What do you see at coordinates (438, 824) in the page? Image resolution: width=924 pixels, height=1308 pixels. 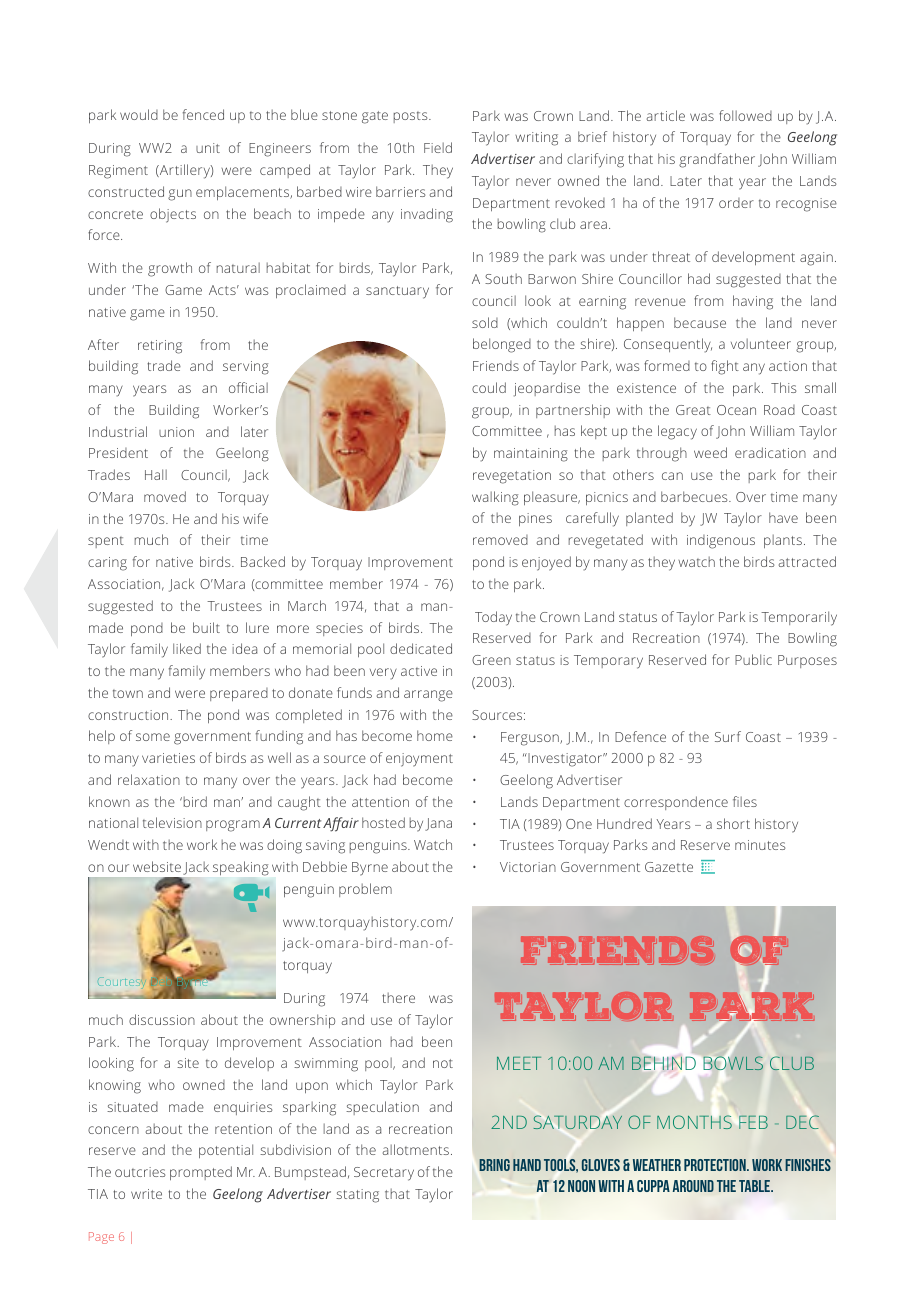 I see `Jana` at bounding box center [438, 824].
